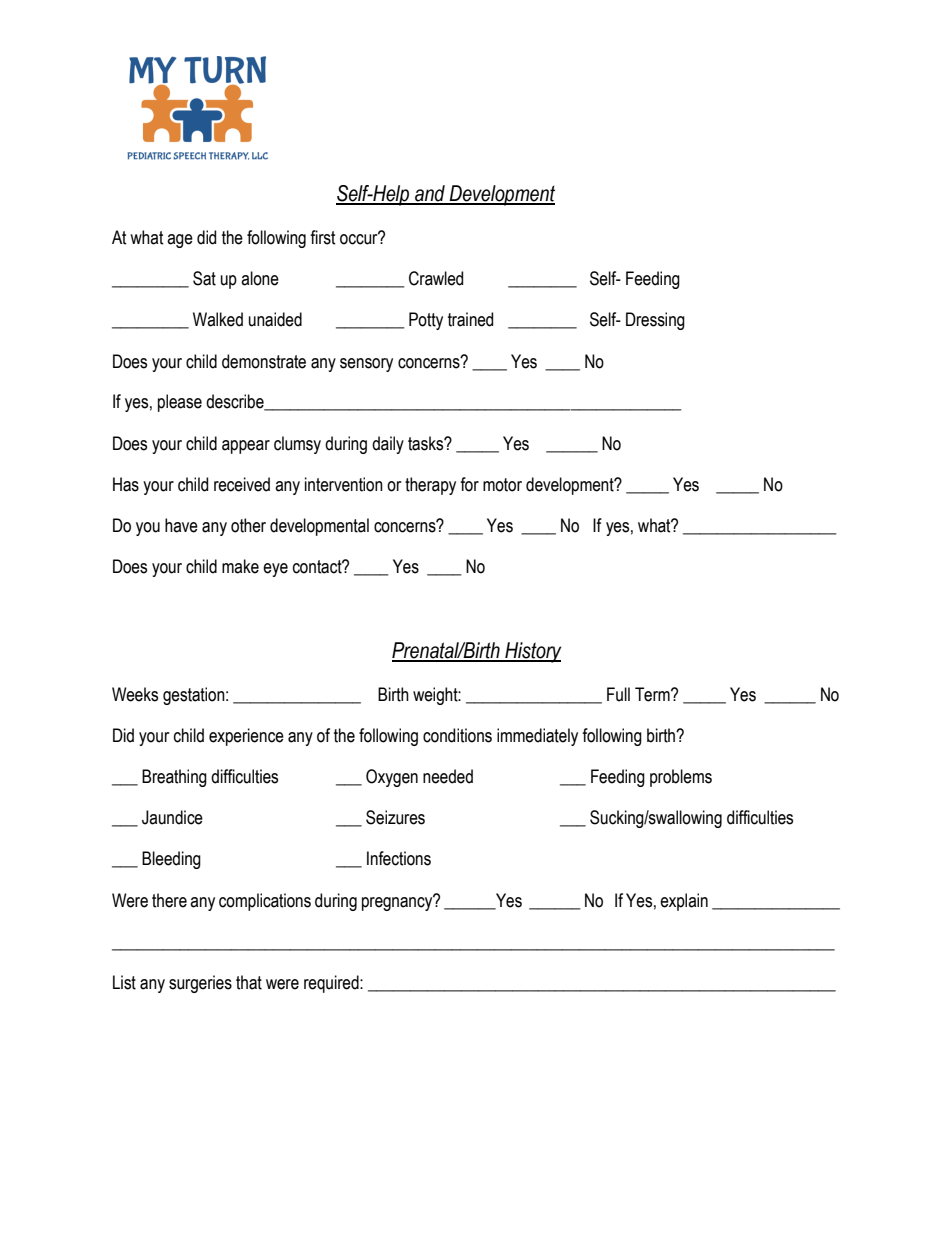 This screenshot has width=952, height=1233. Describe the element at coordinates (200, 984) in the screenshot. I see `surgeries` at that location.
